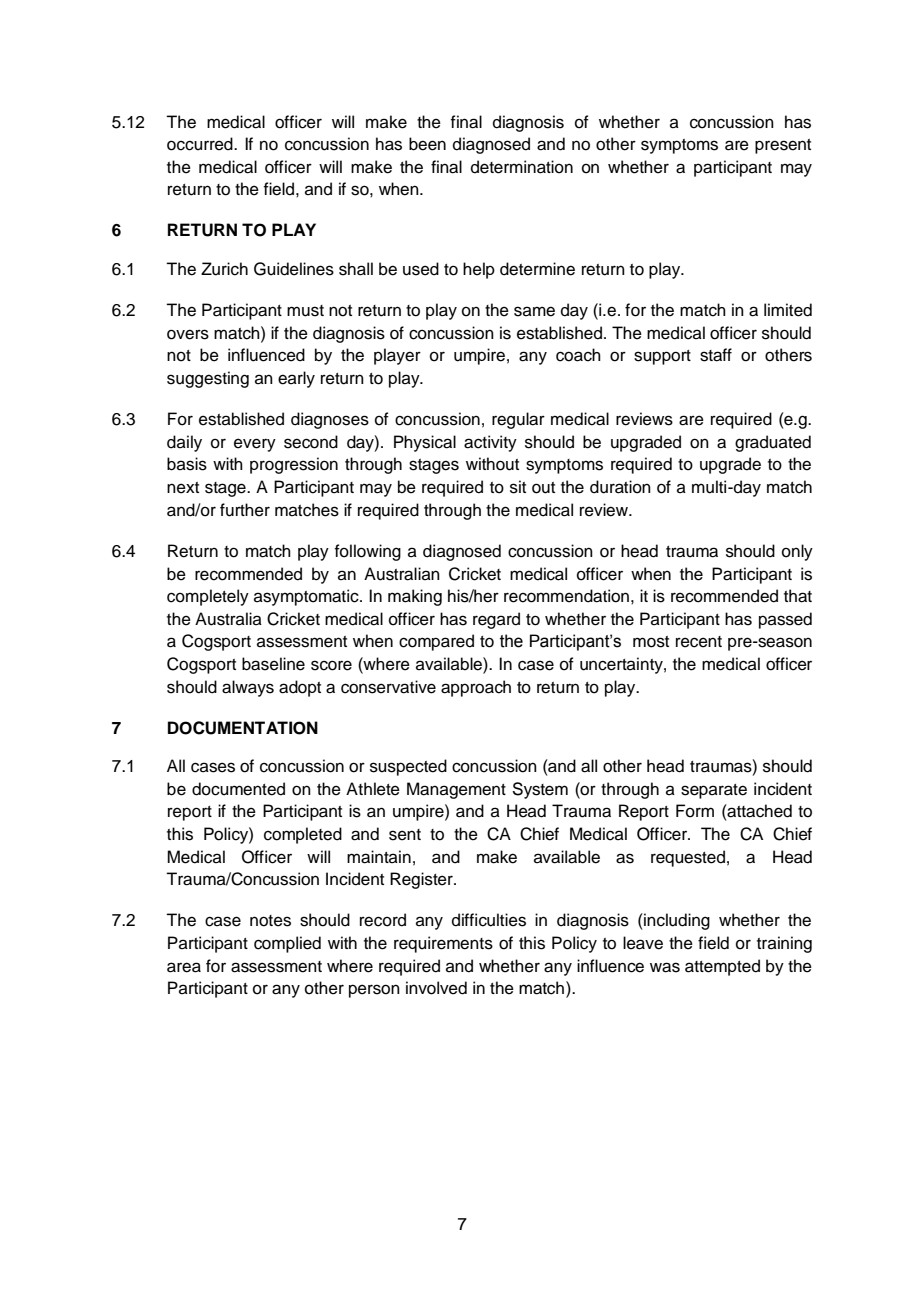 This screenshot has width=924, height=1308. Describe the element at coordinates (208, 597) in the screenshot. I see `completely` at that location.
